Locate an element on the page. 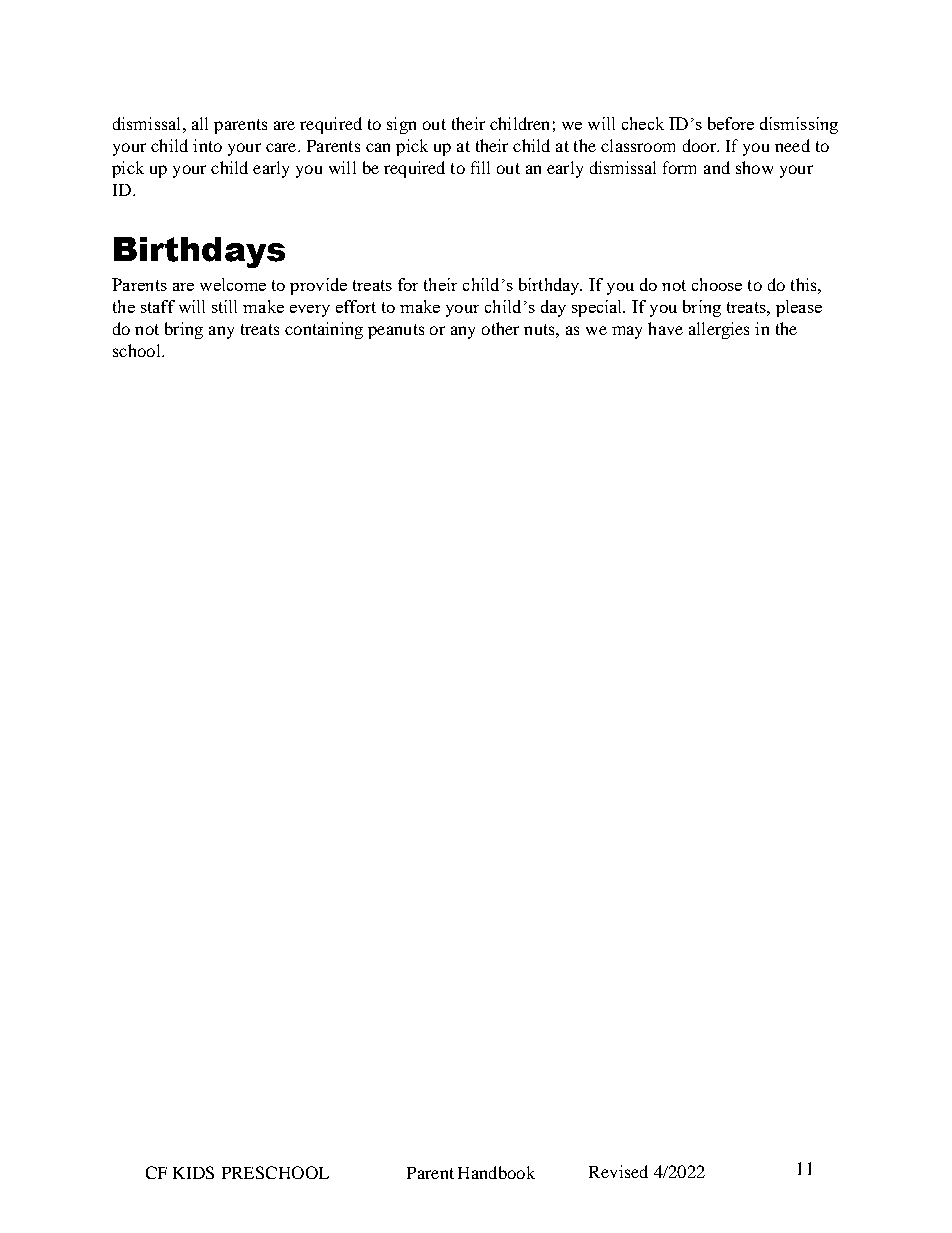  KIDS is located at coordinates (193, 1172).
